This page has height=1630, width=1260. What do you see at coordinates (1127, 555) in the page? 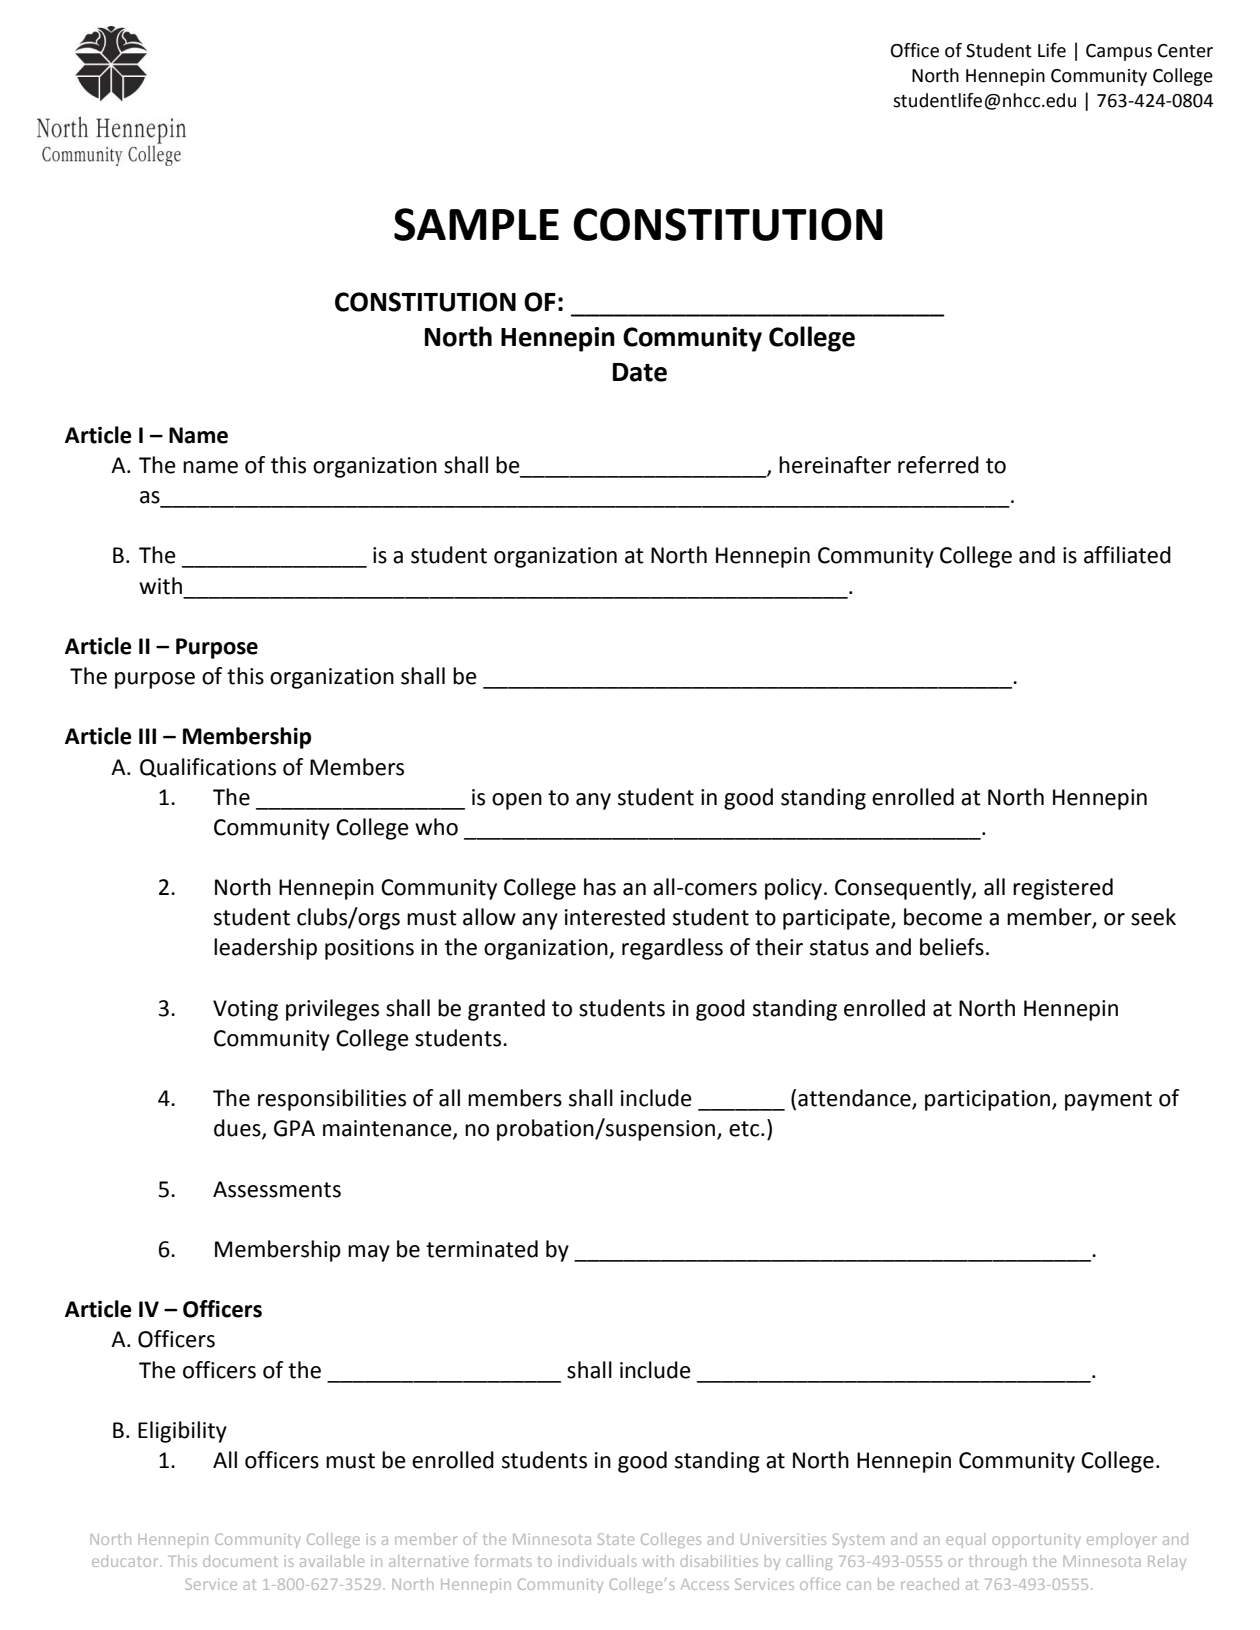
I see `affiliated` at bounding box center [1127, 555].
